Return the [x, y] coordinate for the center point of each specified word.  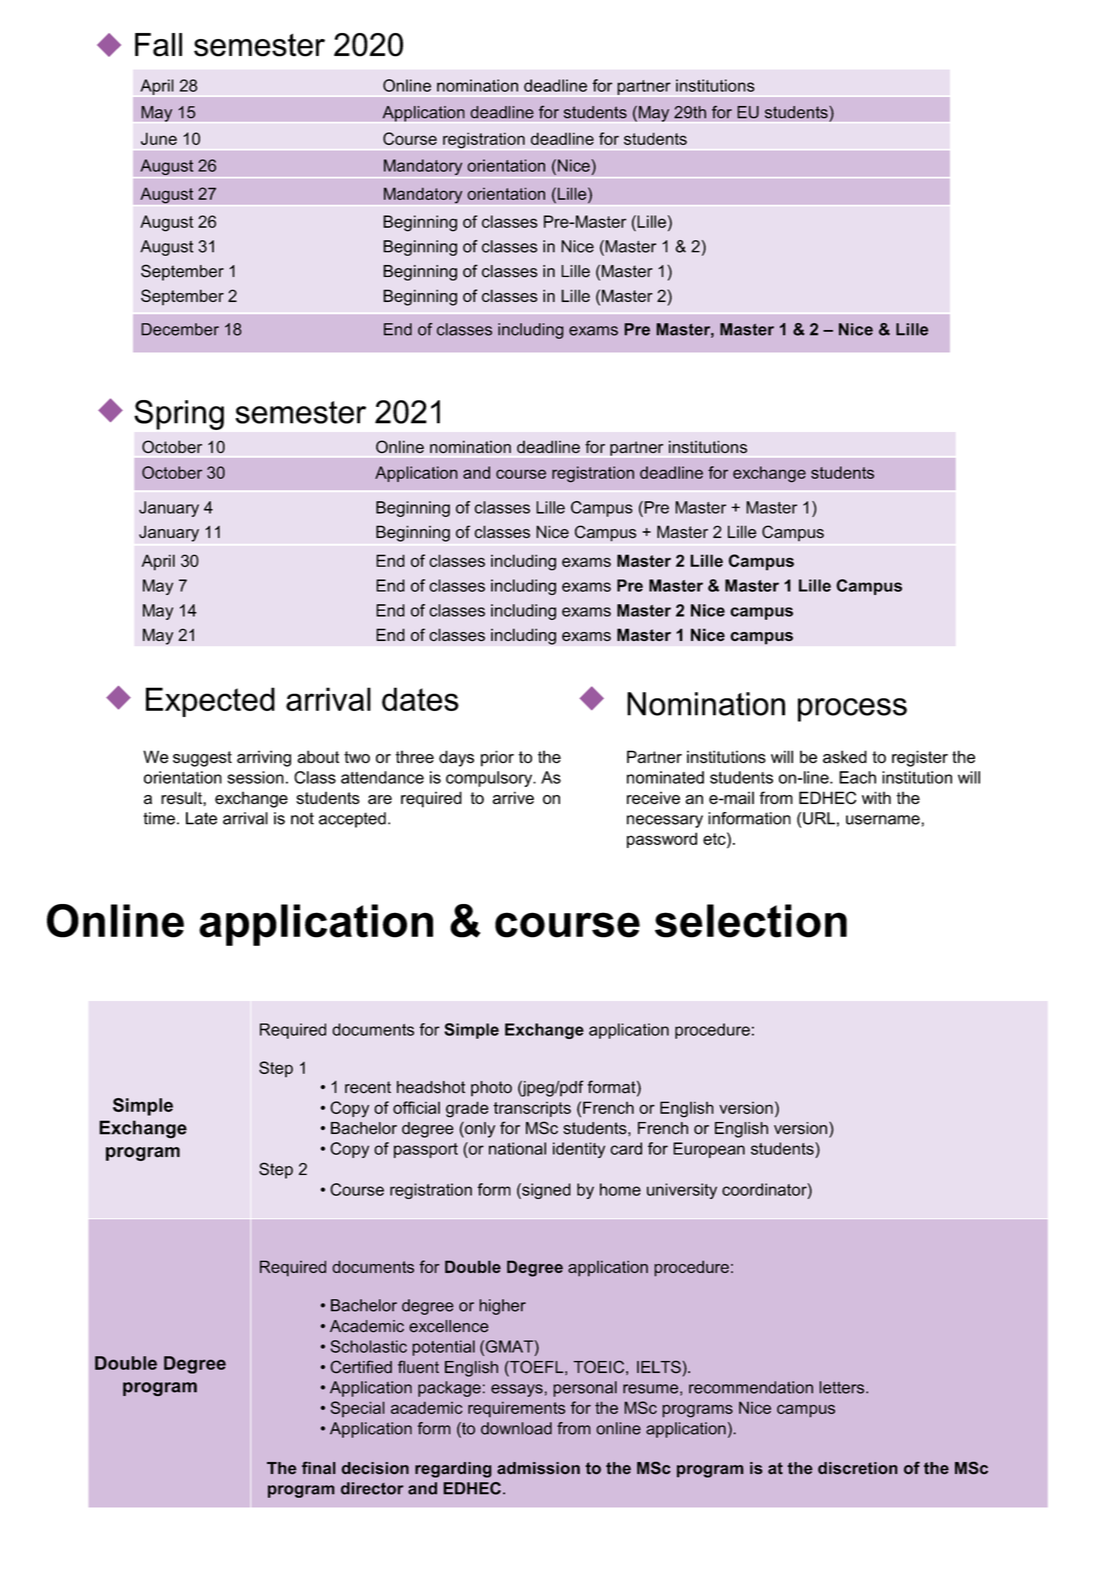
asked [845, 757]
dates [420, 699]
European [709, 1150]
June [159, 138]
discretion [858, 1468]
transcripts [532, 1109]
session [255, 777]
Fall [158, 45]
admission [538, 1468]
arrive [513, 797]
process [852, 710]
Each [857, 777]
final [319, 1468]
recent [368, 1087]
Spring [179, 415]
